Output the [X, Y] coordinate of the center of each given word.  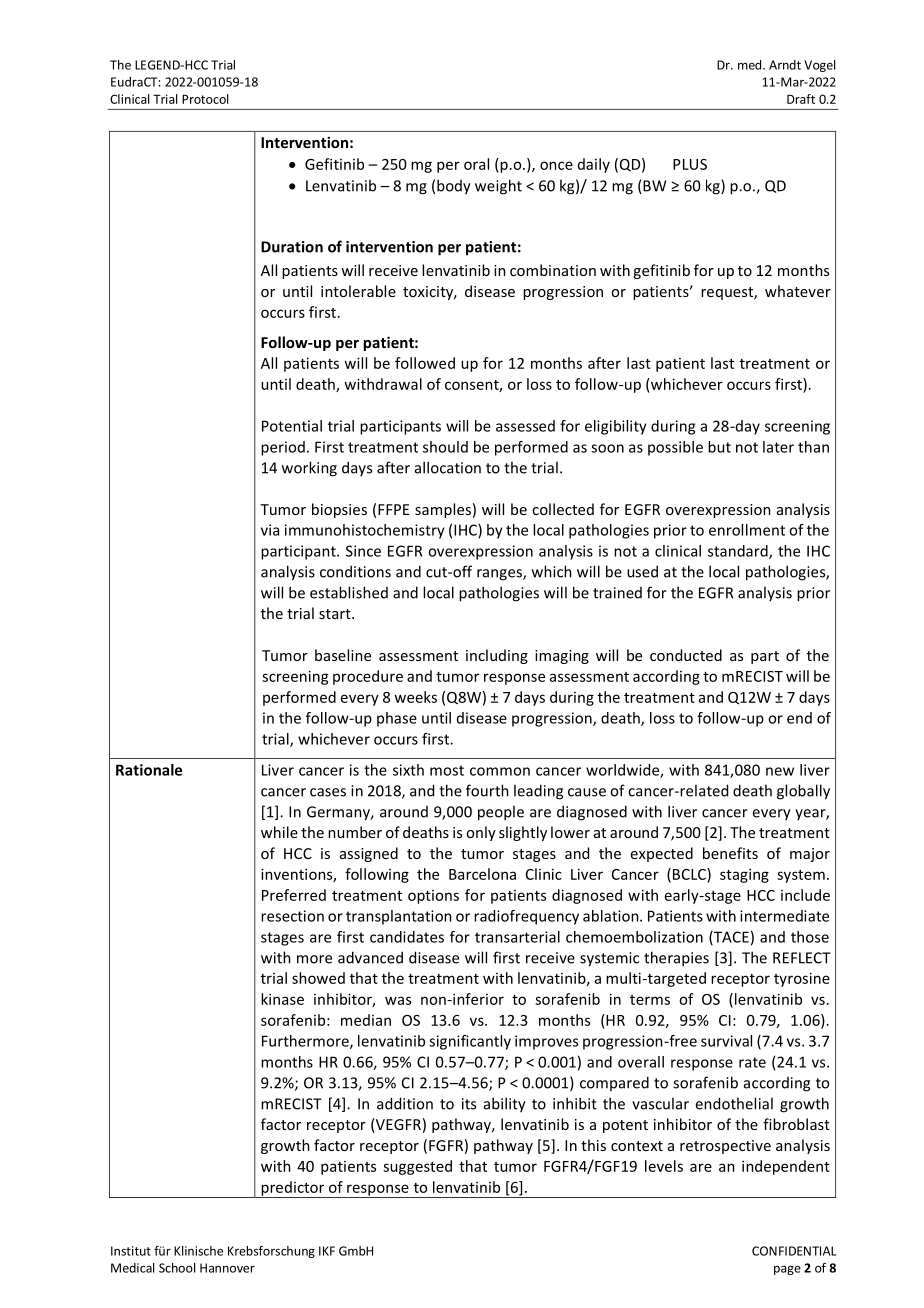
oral [476, 164]
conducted [686, 655]
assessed [525, 426]
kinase [282, 999]
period [283, 448]
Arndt [785, 65]
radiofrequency [526, 917]
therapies [676, 959]
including [497, 656]
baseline [343, 655]
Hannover [227, 1268]
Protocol [205, 99]
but [719, 447]
